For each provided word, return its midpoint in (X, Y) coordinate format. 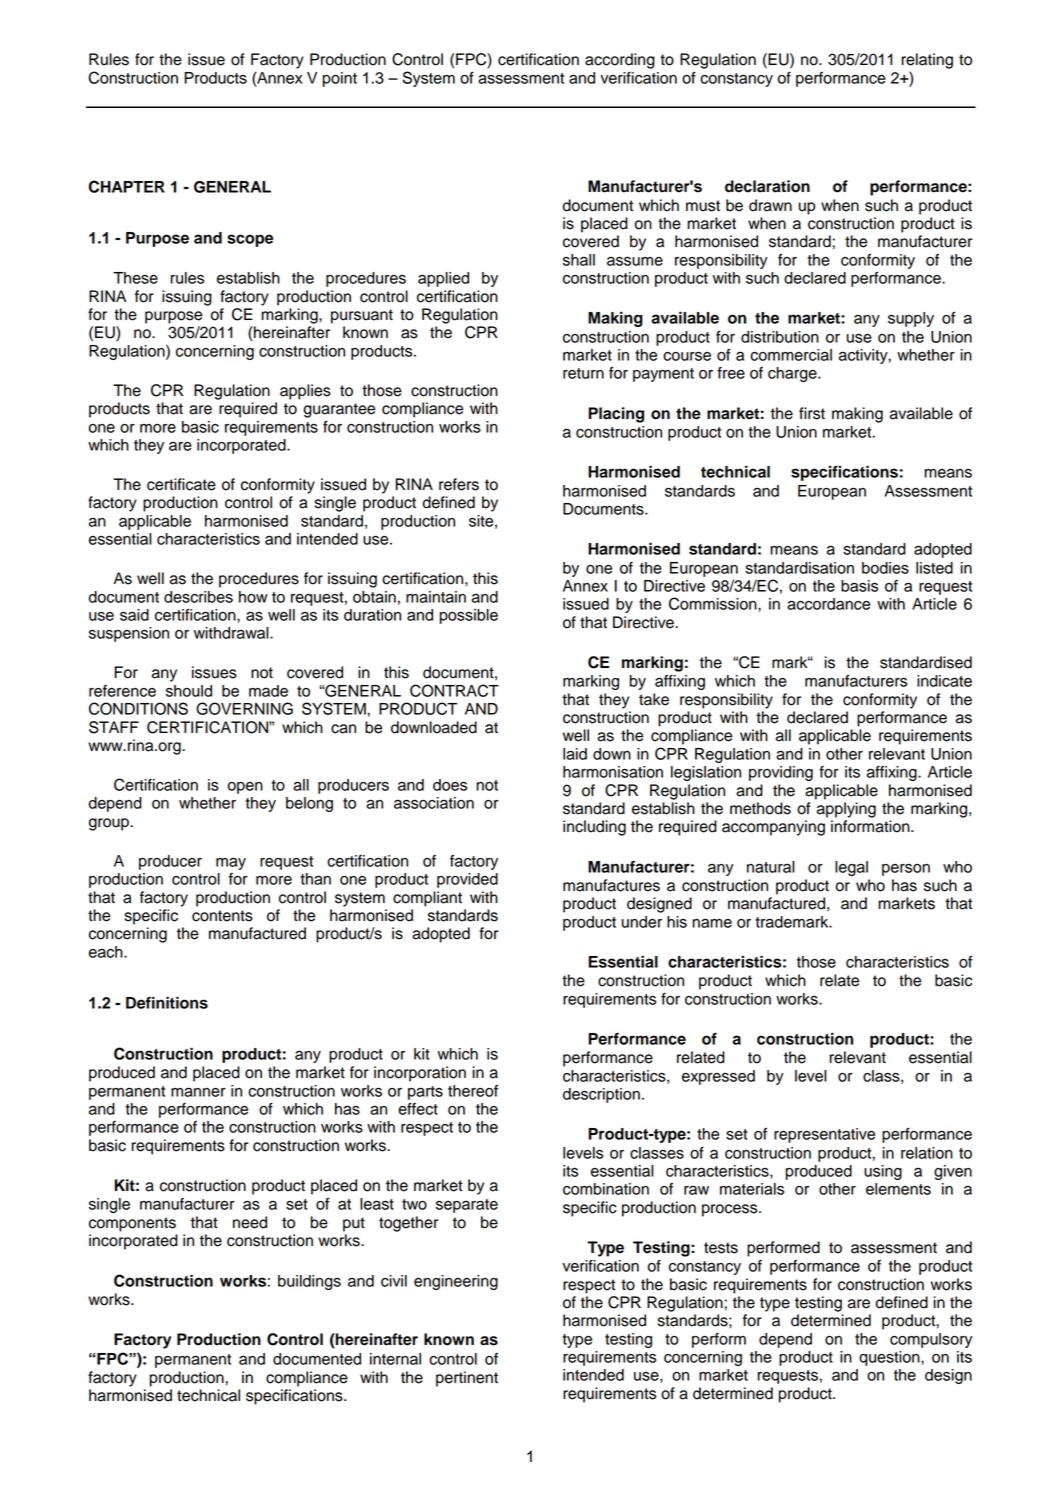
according (620, 61)
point (340, 79)
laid (575, 754)
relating (927, 61)
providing (781, 773)
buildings (309, 1282)
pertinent (467, 1379)
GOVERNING (244, 708)
